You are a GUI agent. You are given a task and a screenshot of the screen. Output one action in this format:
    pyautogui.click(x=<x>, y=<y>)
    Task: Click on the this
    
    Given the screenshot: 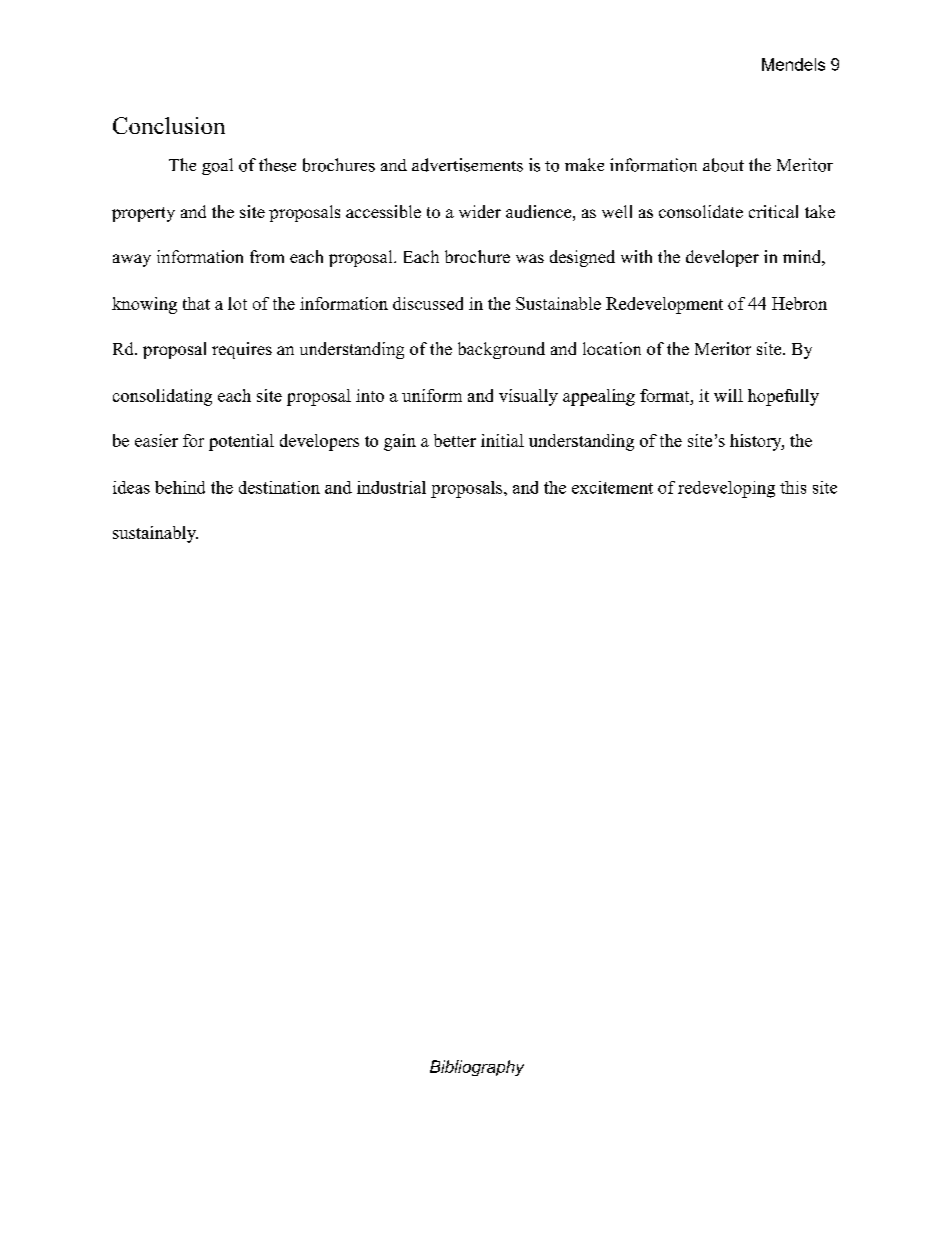 What is the action you would take?
    pyautogui.click(x=793, y=487)
